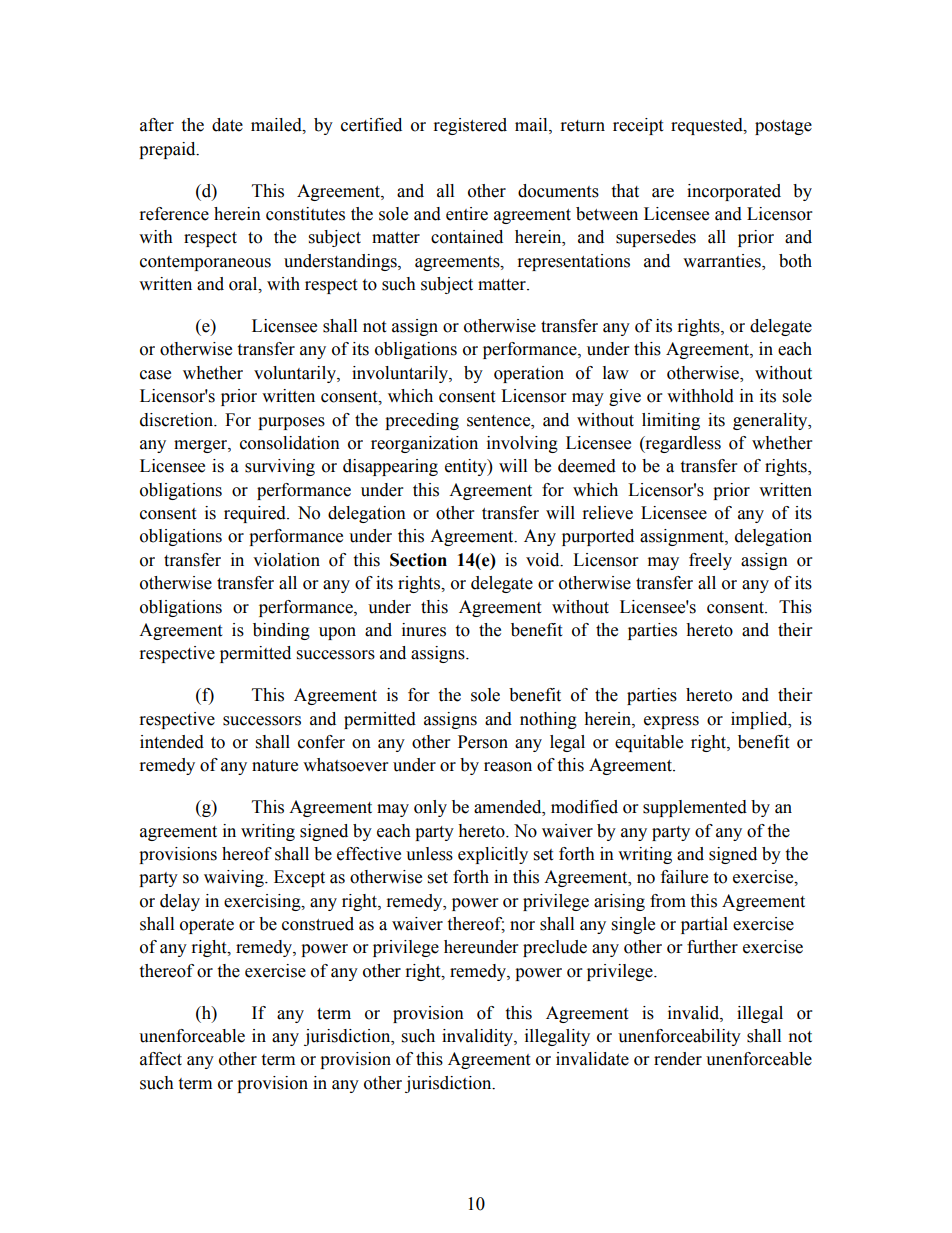  What do you see at coordinates (168, 150) in the image?
I see `prepaid` at bounding box center [168, 150].
